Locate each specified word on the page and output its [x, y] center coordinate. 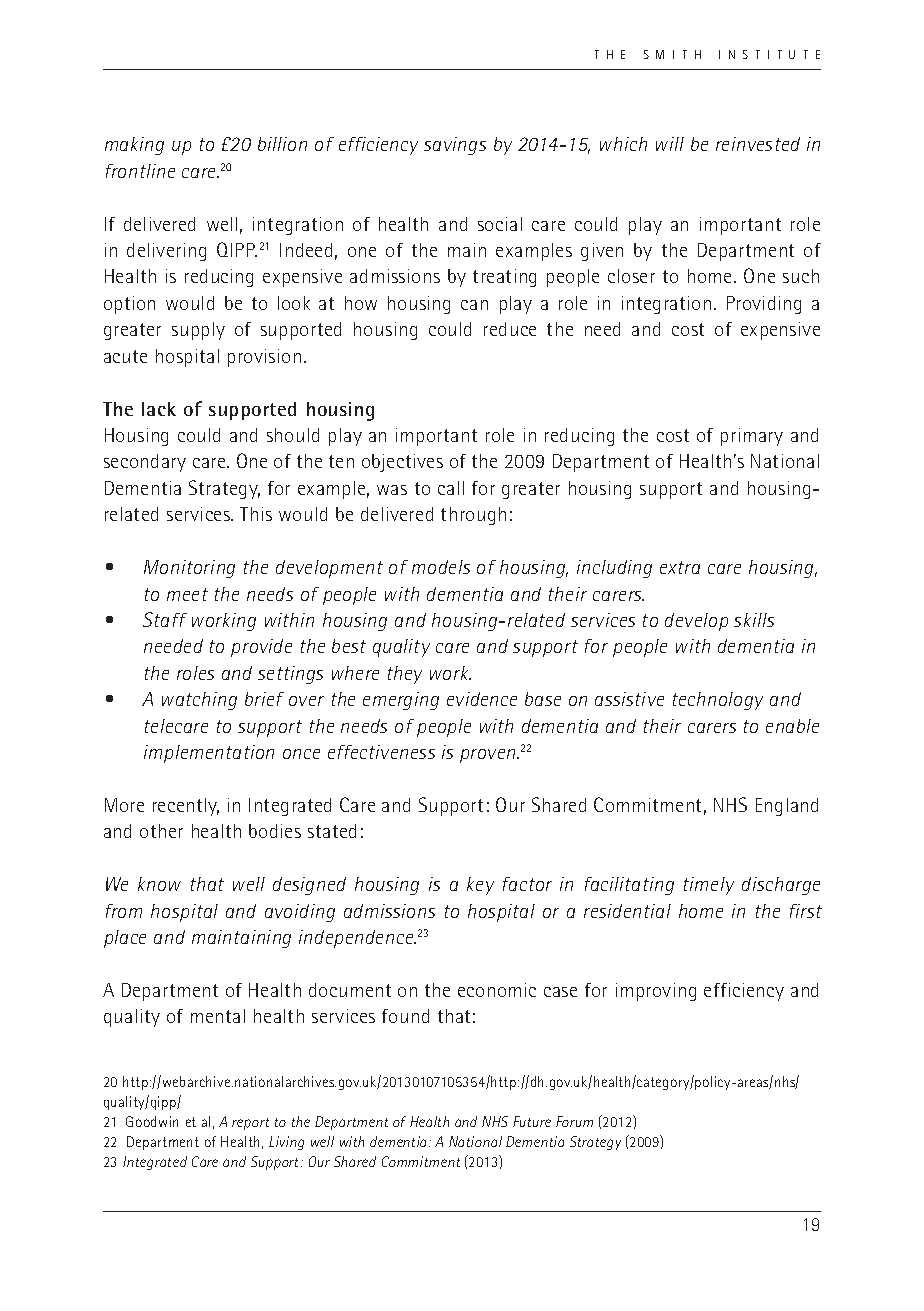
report [250, 1124]
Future [532, 1121]
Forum [574, 1121]
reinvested [758, 144]
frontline [140, 171]
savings [455, 146]
